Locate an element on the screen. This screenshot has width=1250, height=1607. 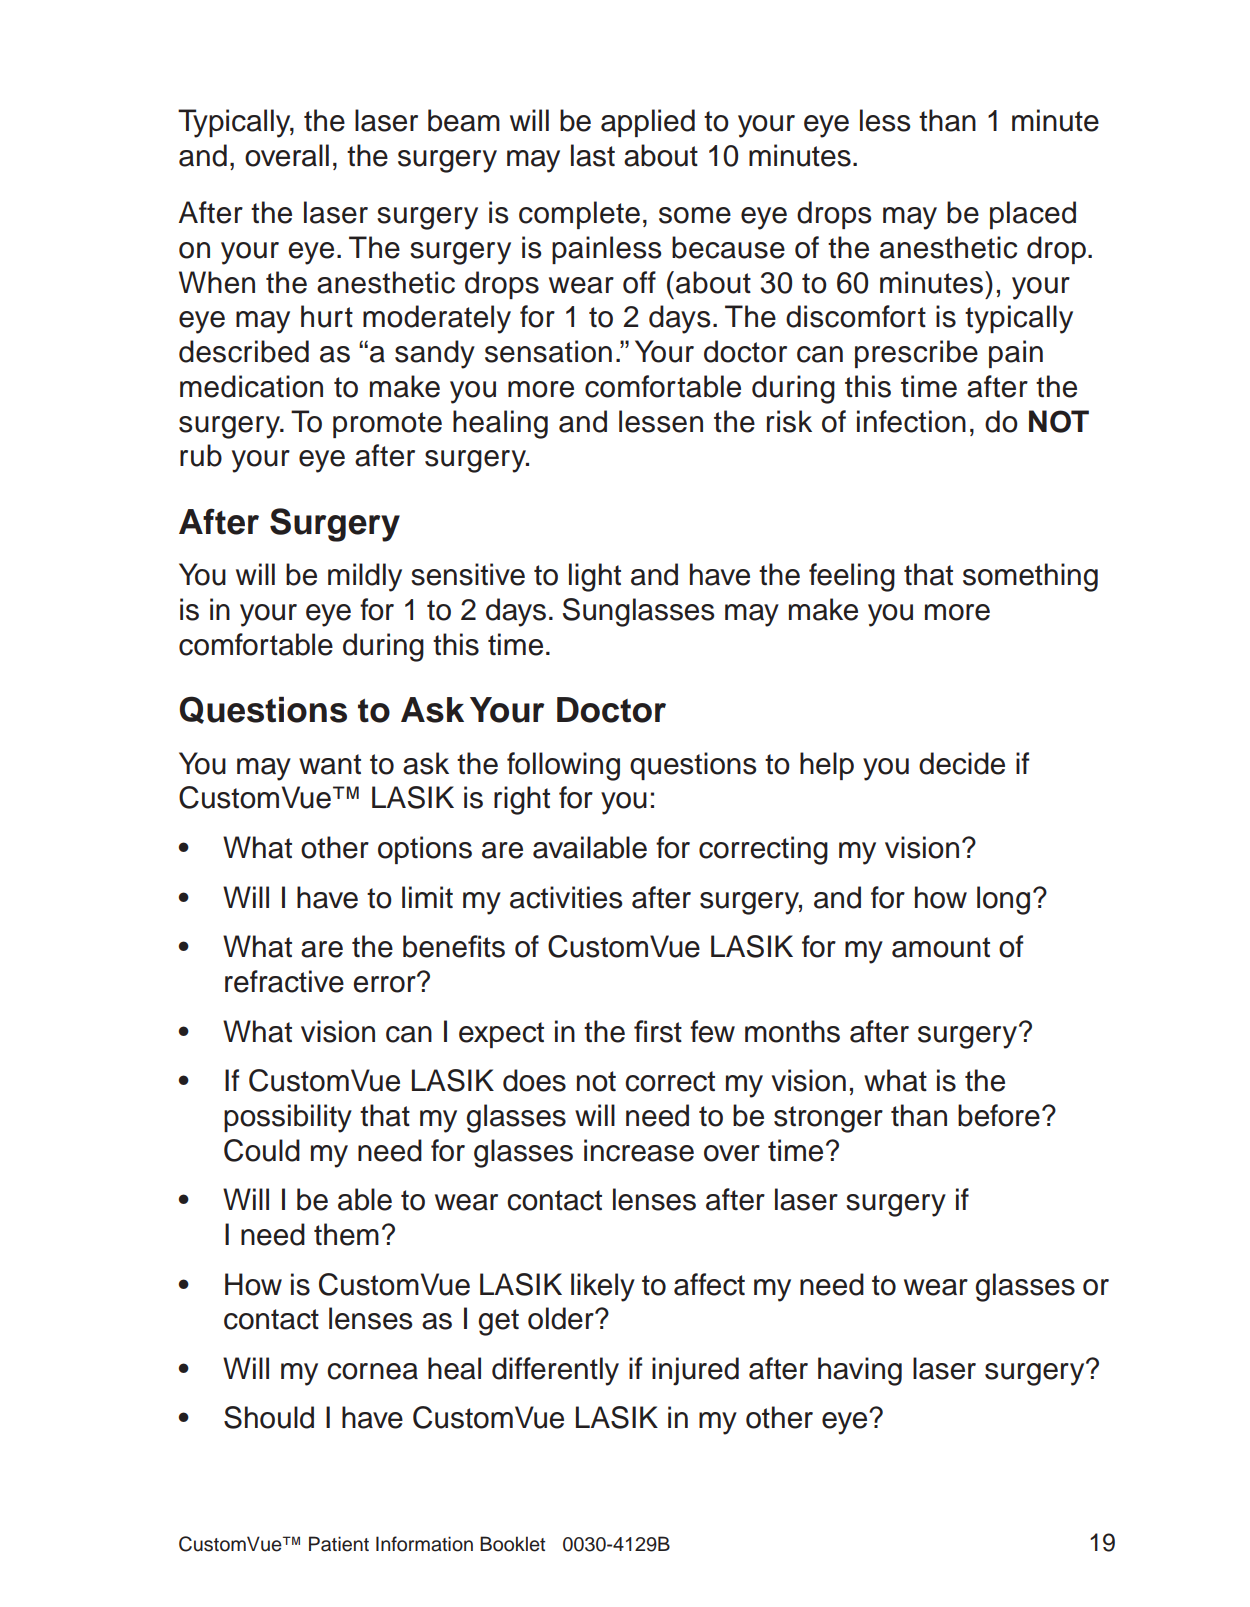
increase is located at coordinates (639, 1150).
